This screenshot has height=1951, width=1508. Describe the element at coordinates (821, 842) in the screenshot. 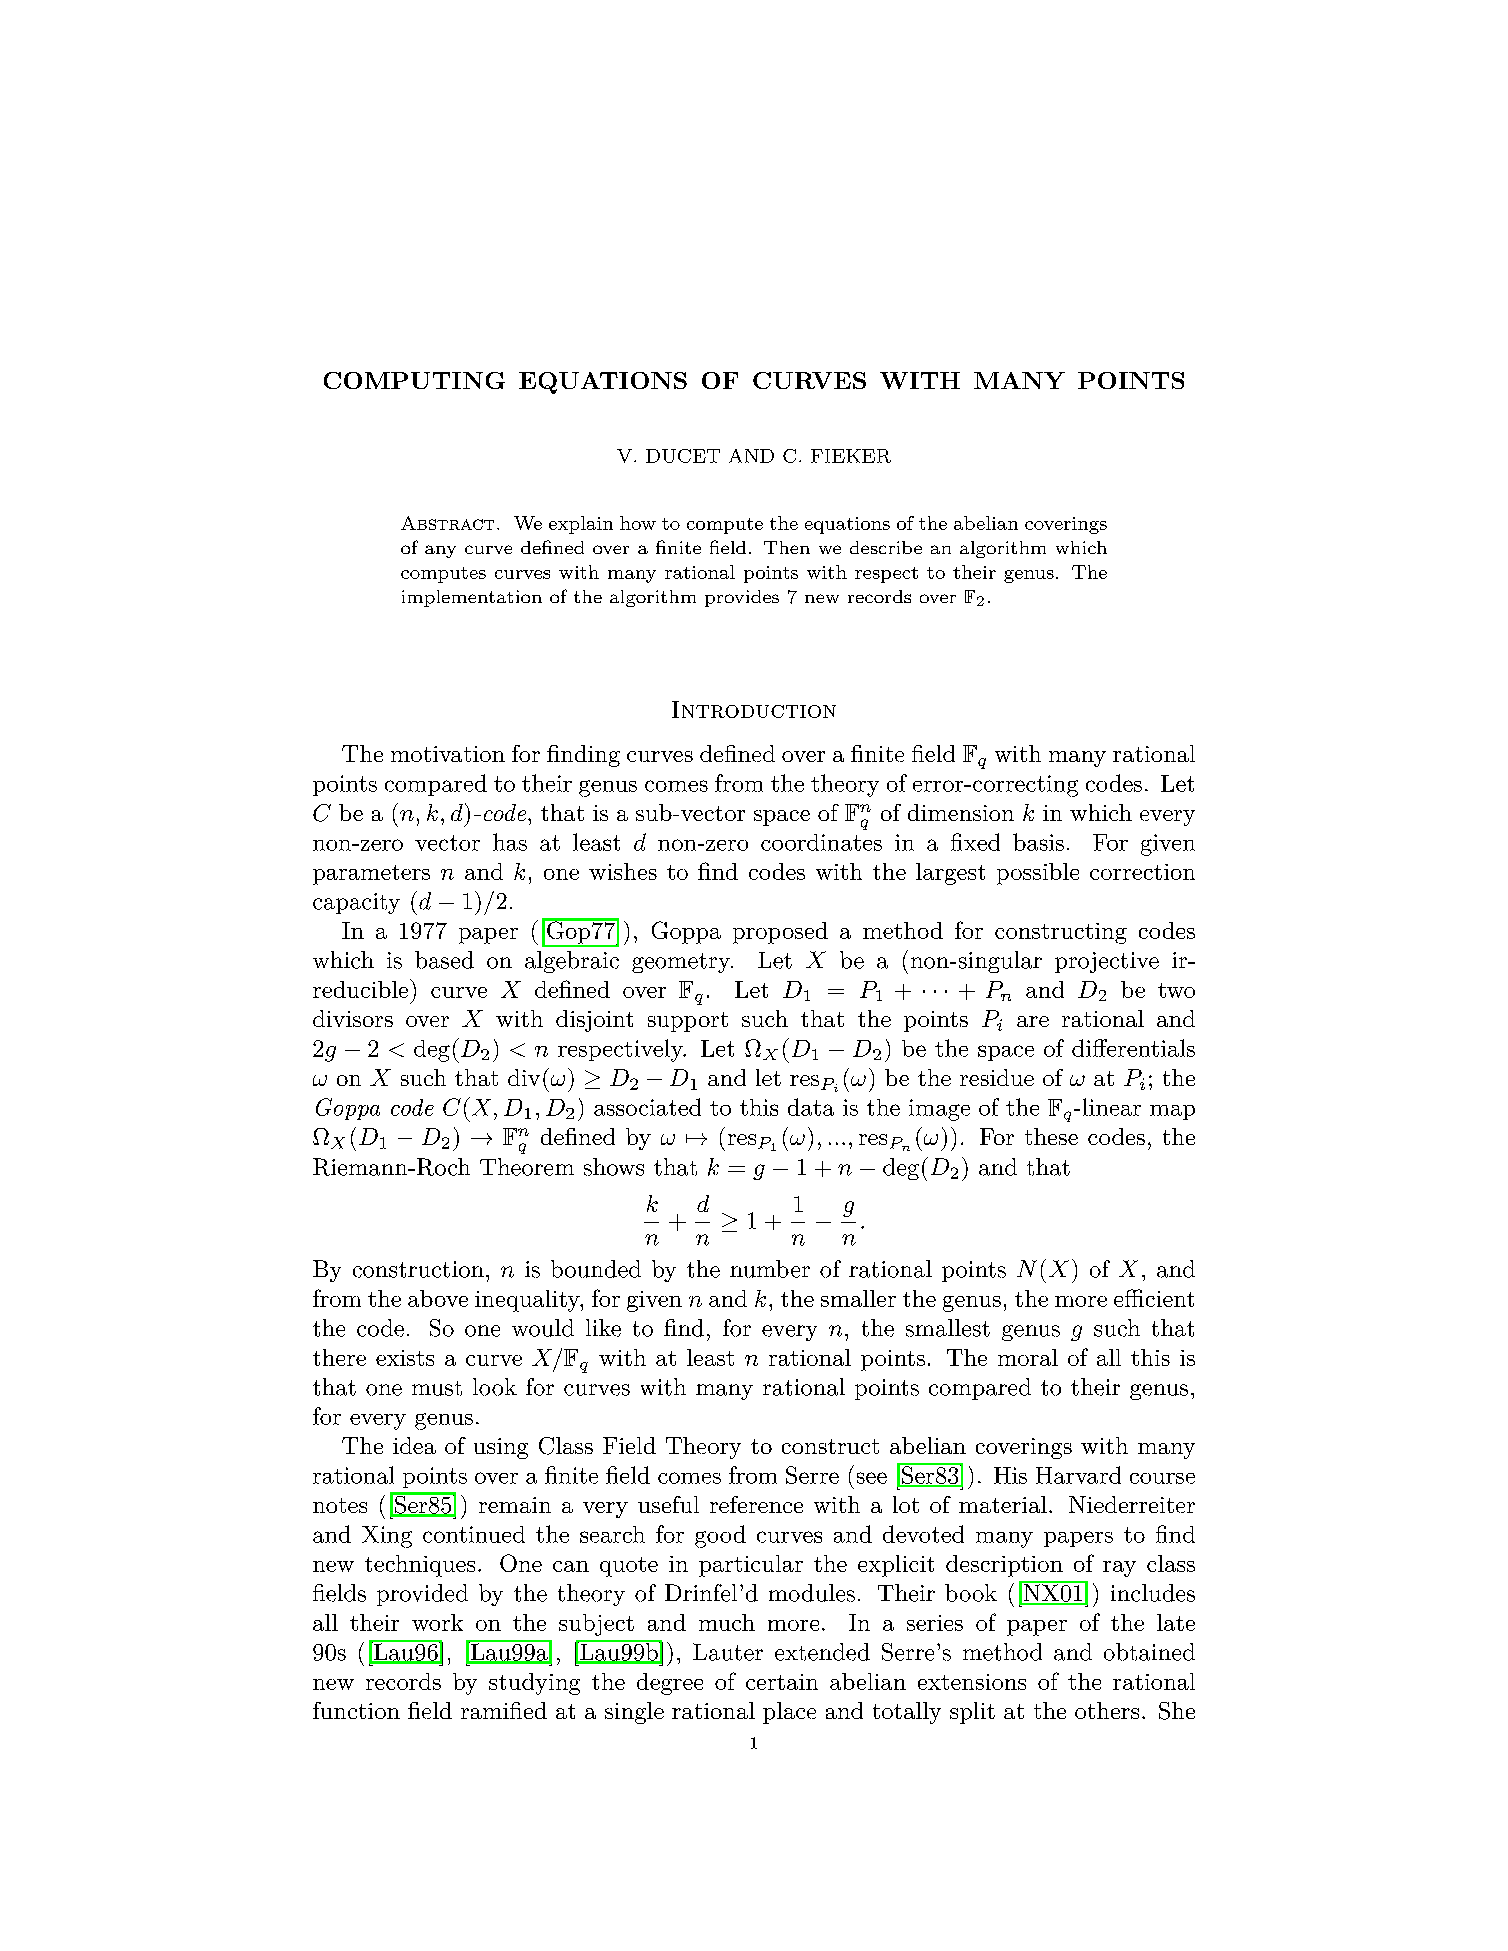

I see `coordinates` at that location.
